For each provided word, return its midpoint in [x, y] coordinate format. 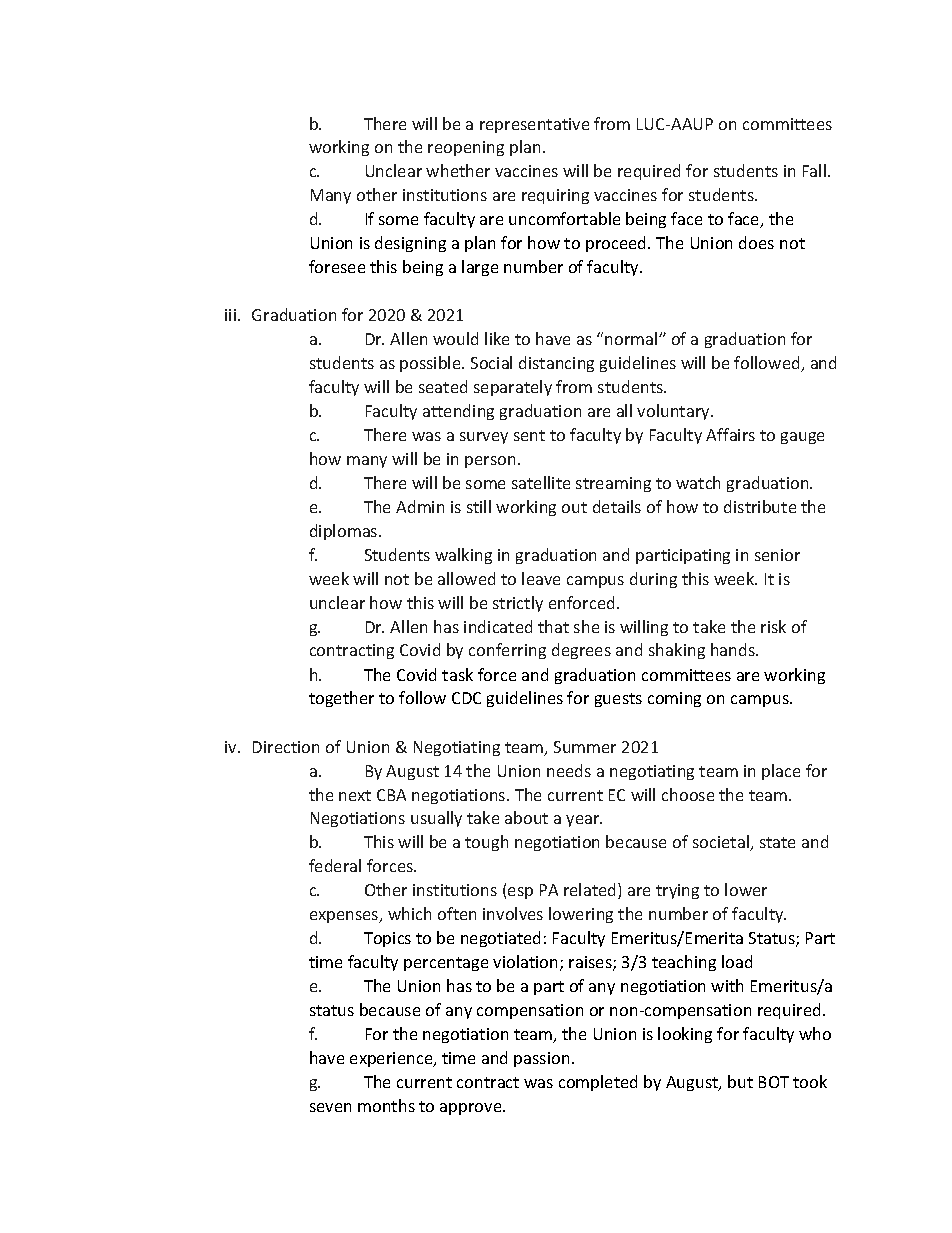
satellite [541, 482]
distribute [760, 506]
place [781, 772]
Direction [286, 747]
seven [330, 1107]
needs [569, 770]
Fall [816, 170]
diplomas [345, 532]
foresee [337, 266]
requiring [555, 196]
